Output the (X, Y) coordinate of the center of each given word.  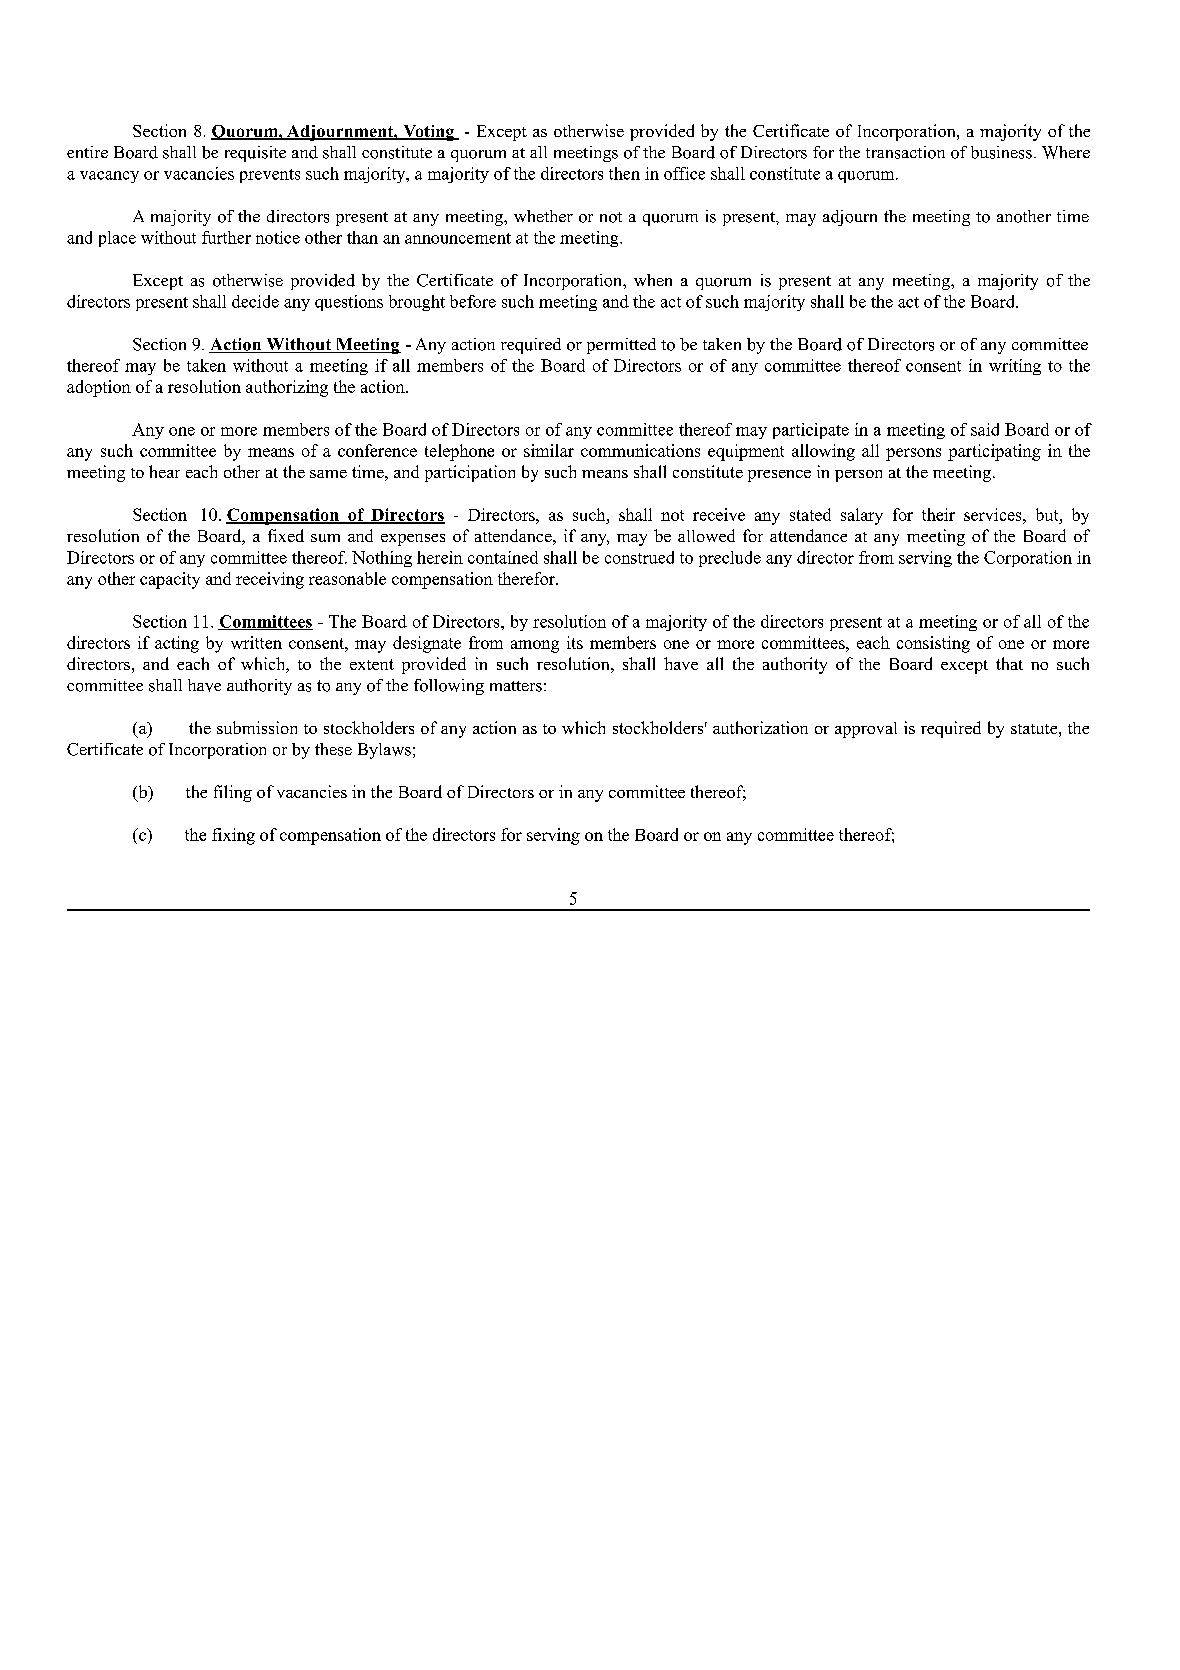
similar (549, 450)
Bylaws (384, 751)
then (624, 173)
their (938, 514)
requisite (255, 154)
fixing (233, 836)
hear (164, 471)
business (1001, 152)
